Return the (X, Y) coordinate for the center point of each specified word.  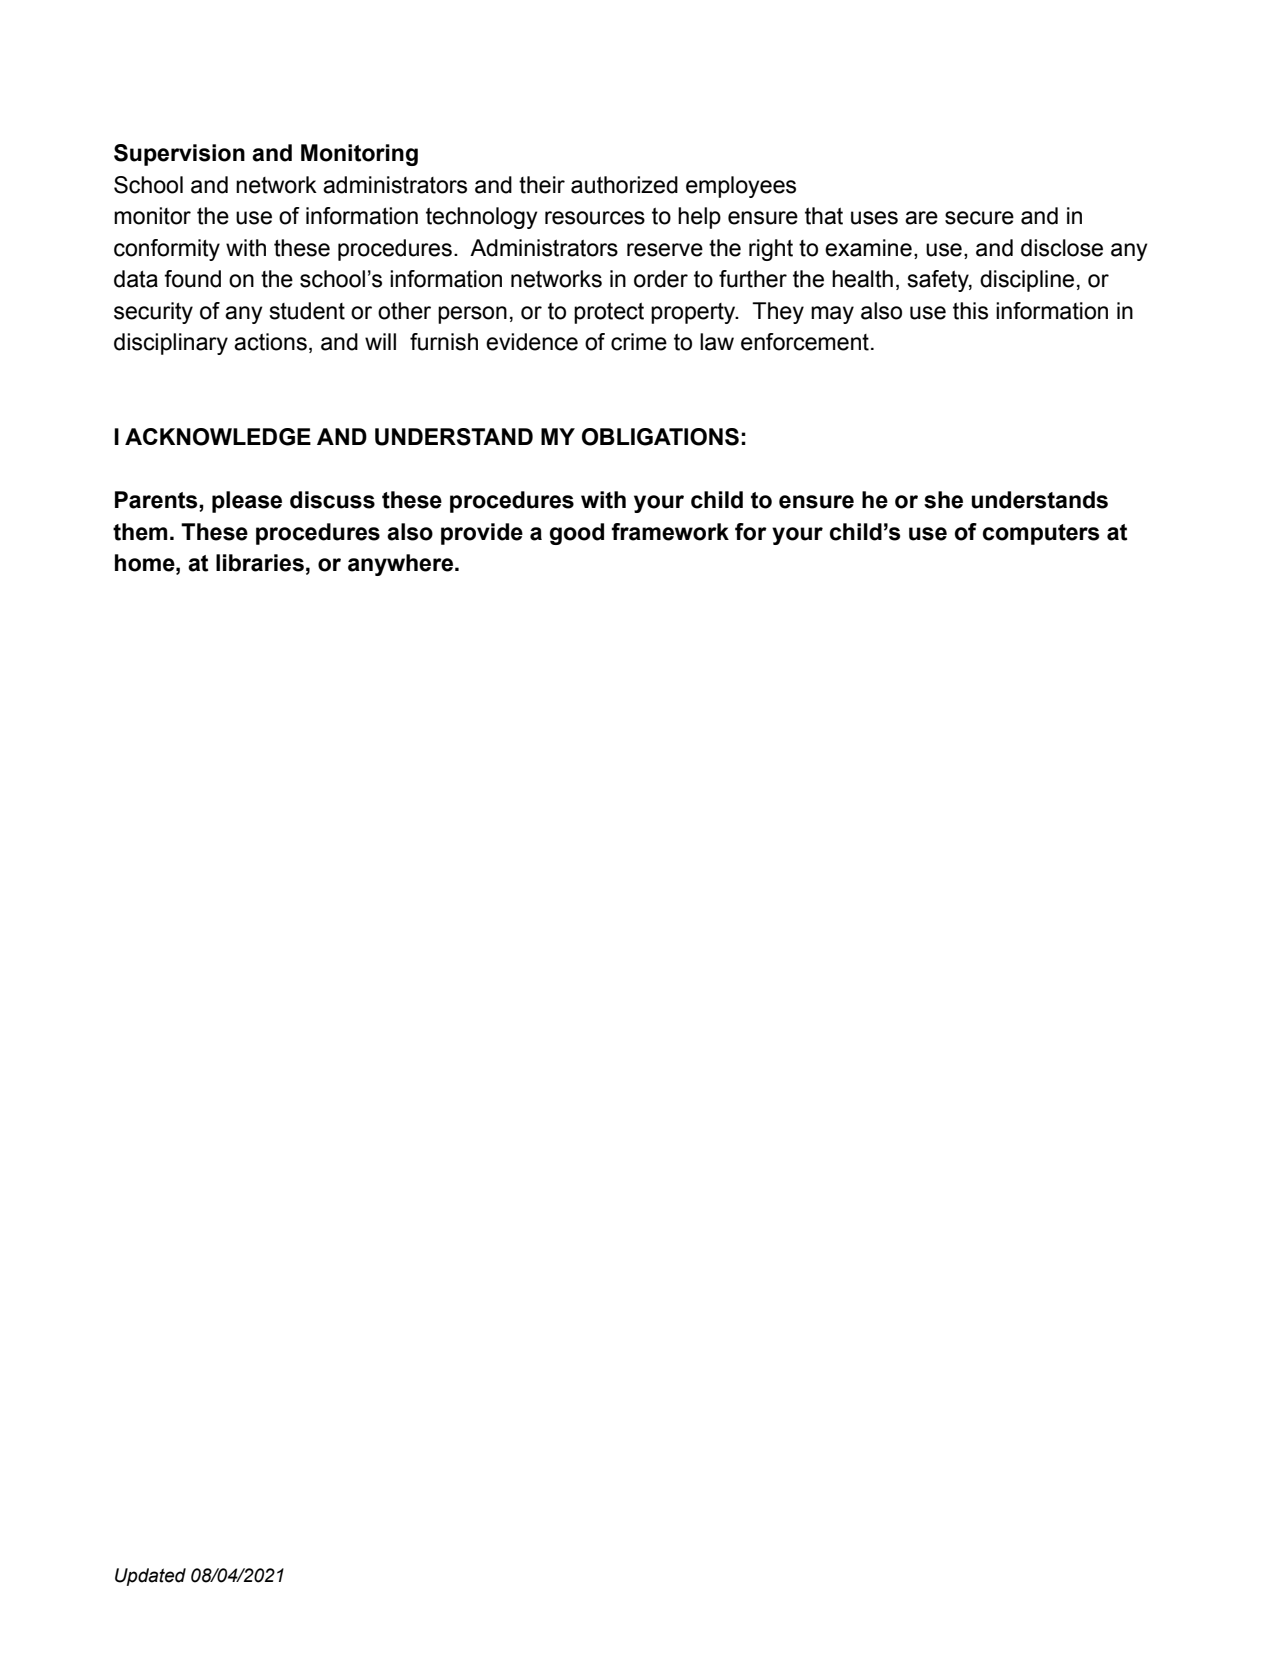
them (140, 532)
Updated (150, 1577)
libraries (260, 563)
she (943, 500)
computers (1041, 534)
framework (670, 532)
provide (482, 534)
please (247, 502)
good (577, 534)
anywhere (402, 565)
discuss (332, 500)
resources (595, 218)
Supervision (179, 155)
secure (979, 218)
